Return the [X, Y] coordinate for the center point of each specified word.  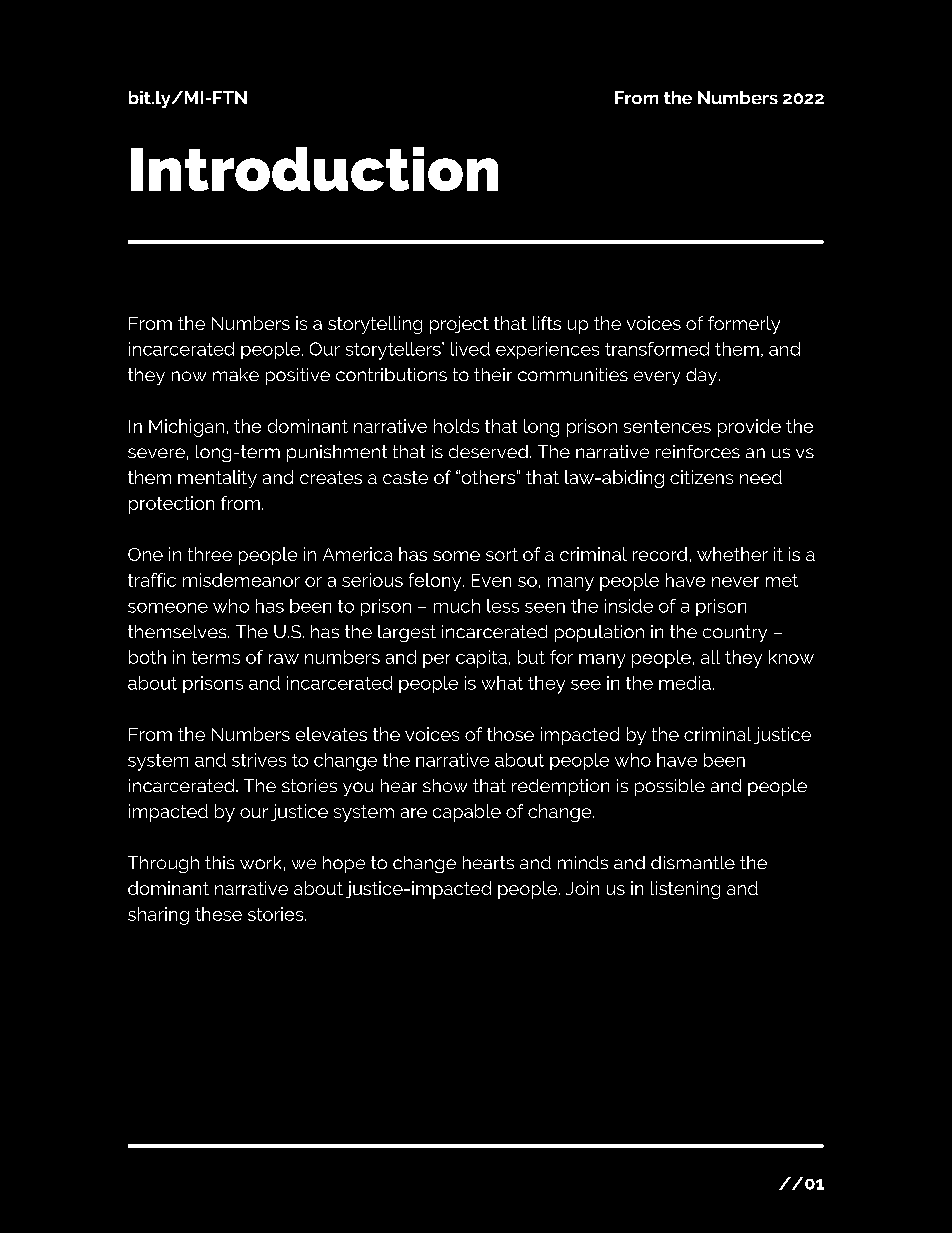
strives [259, 760]
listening [685, 890]
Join [582, 888]
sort [502, 554]
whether [732, 554]
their [493, 374]
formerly [744, 325]
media [685, 683]
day [703, 376]
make [236, 374]
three [210, 554]
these [218, 914]
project [459, 325]
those [510, 734]
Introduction [314, 169]
